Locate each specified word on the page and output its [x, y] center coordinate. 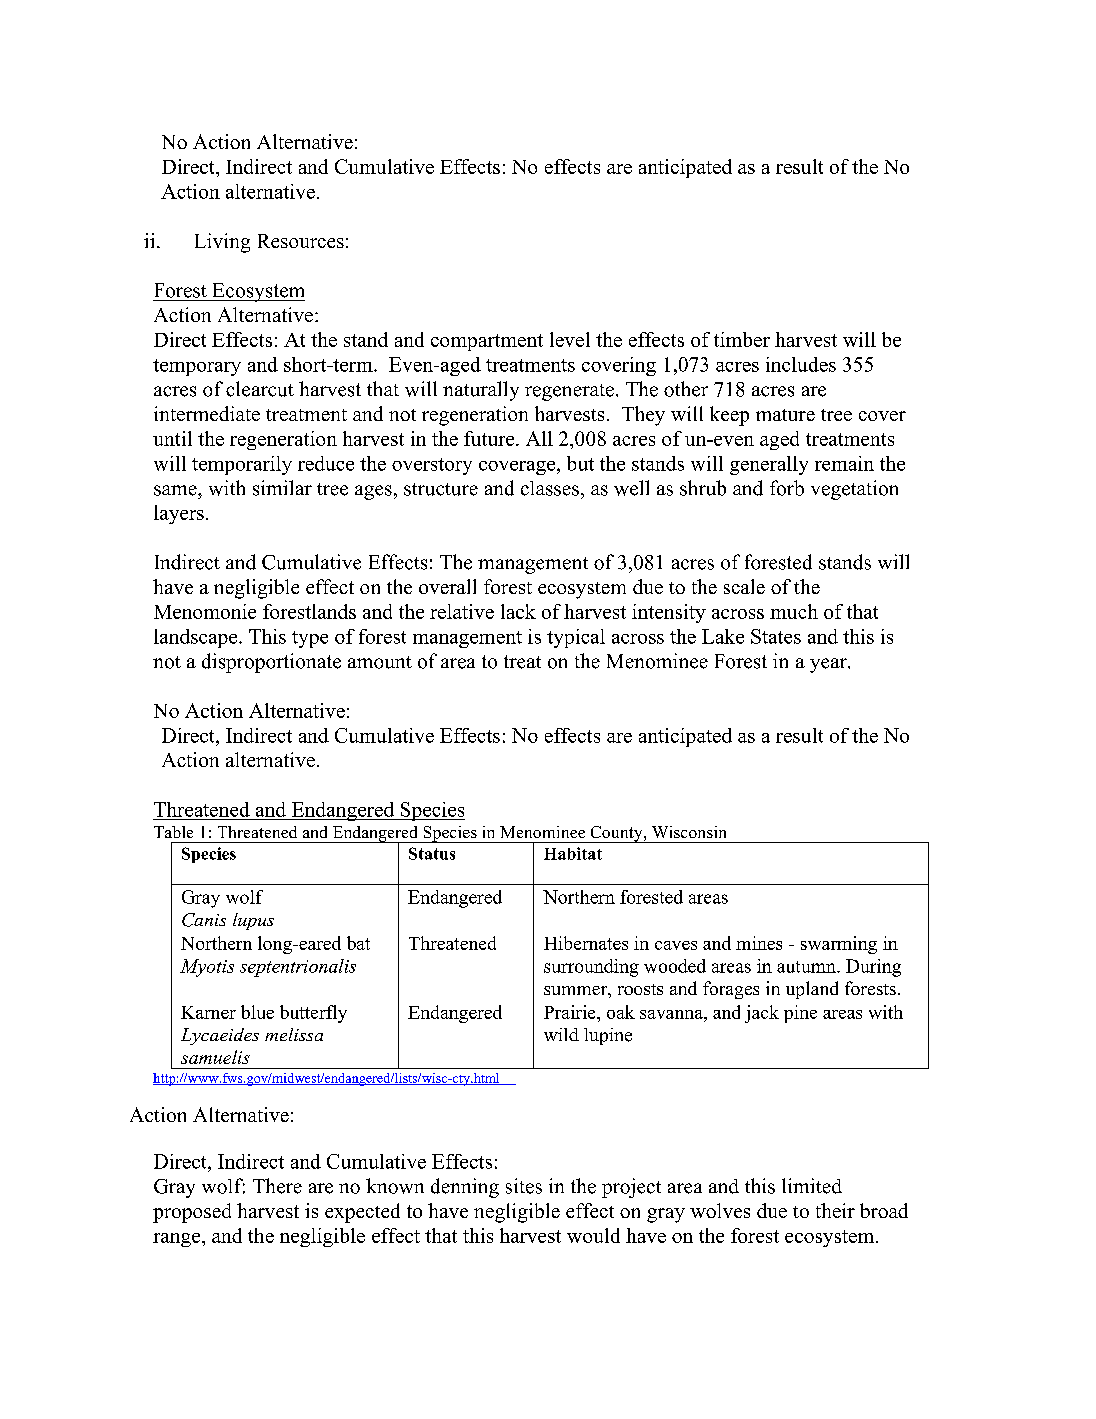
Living [222, 243]
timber [742, 339]
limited [812, 1186]
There [277, 1186]
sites [524, 1186]
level [570, 339]
